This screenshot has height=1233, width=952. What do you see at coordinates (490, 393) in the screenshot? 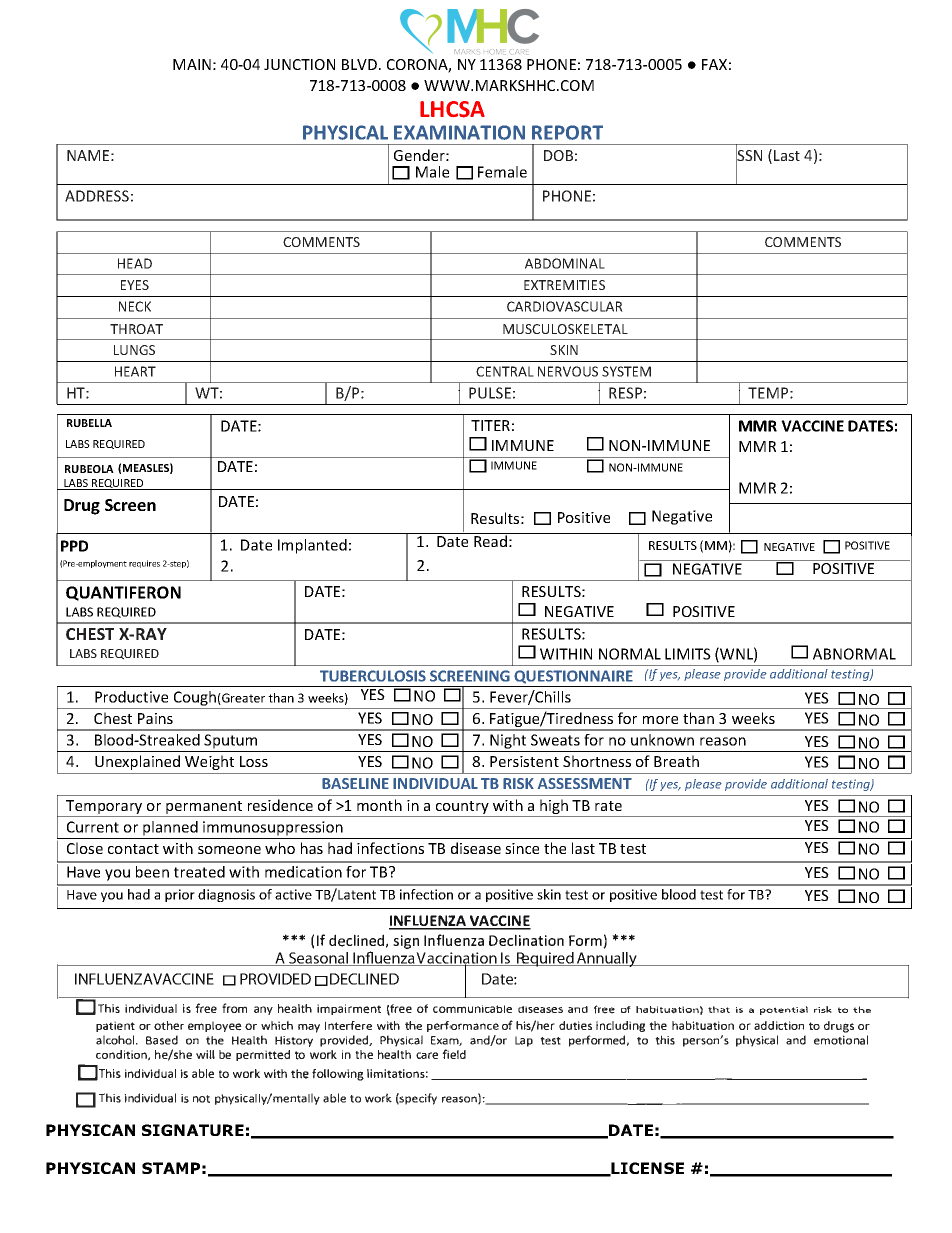
I see `PULSE` at bounding box center [490, 393].
